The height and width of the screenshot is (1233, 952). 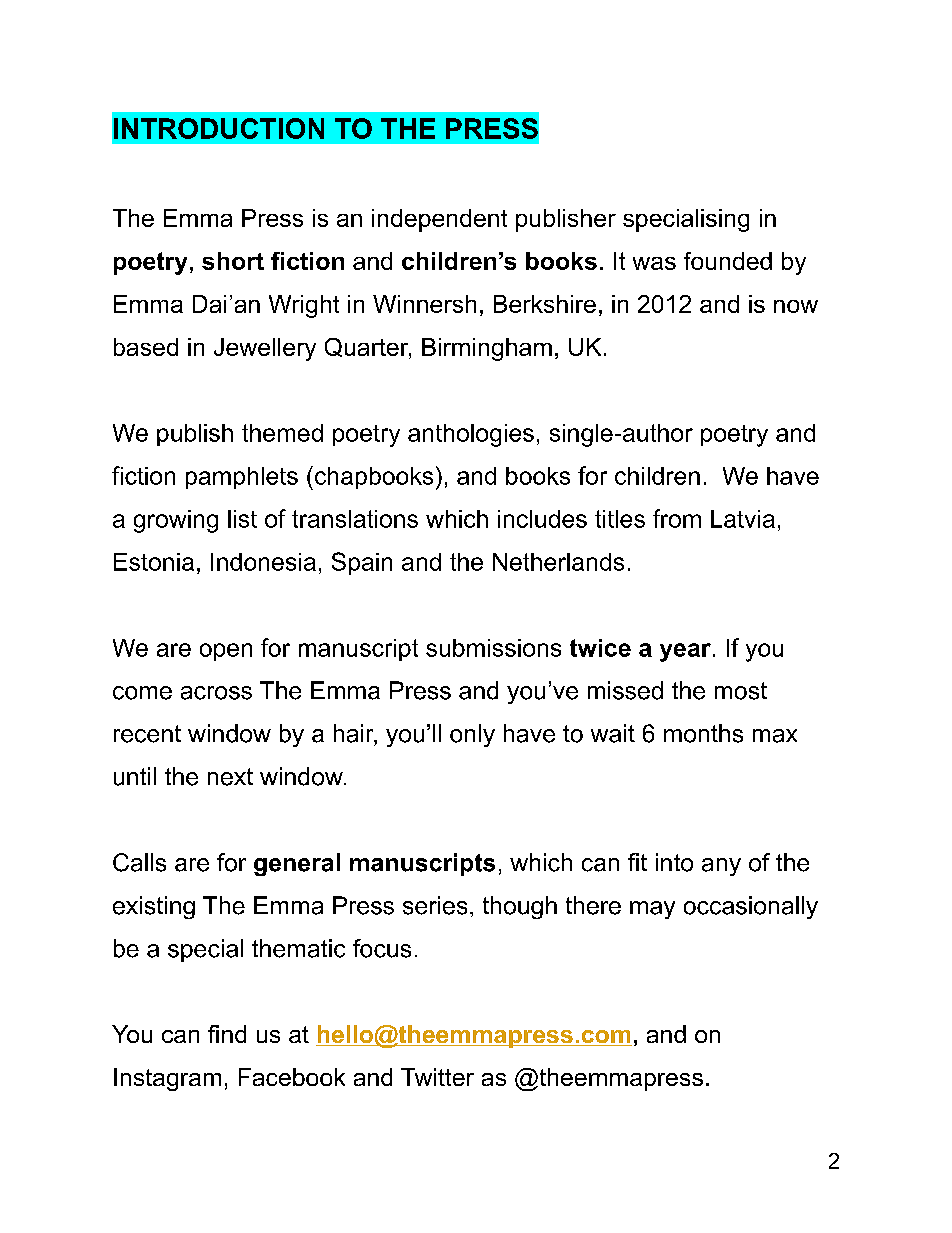 I want to click on any, so click(x=721, y=867).
